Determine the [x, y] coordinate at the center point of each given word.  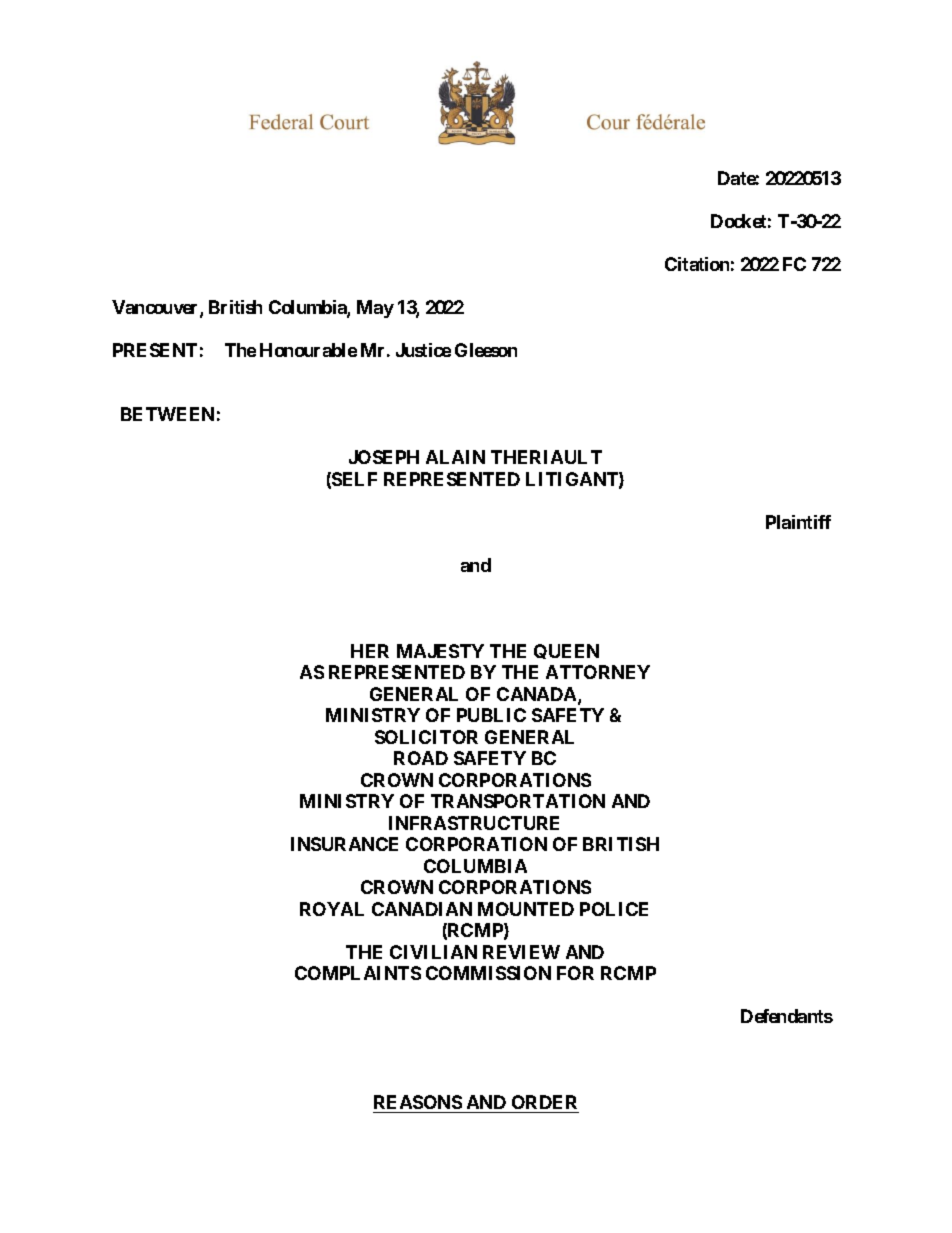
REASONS [418, 1102]
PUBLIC [491, 715]
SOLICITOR [426, 737]
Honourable [308, 350]
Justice [423, 350]
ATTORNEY [598, 672]
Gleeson [486, 350]
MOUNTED [526, 909]
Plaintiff [798, 522]
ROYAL [332, 909]
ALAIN [455, 457]
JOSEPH [384, 457]
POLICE [614, 909]
